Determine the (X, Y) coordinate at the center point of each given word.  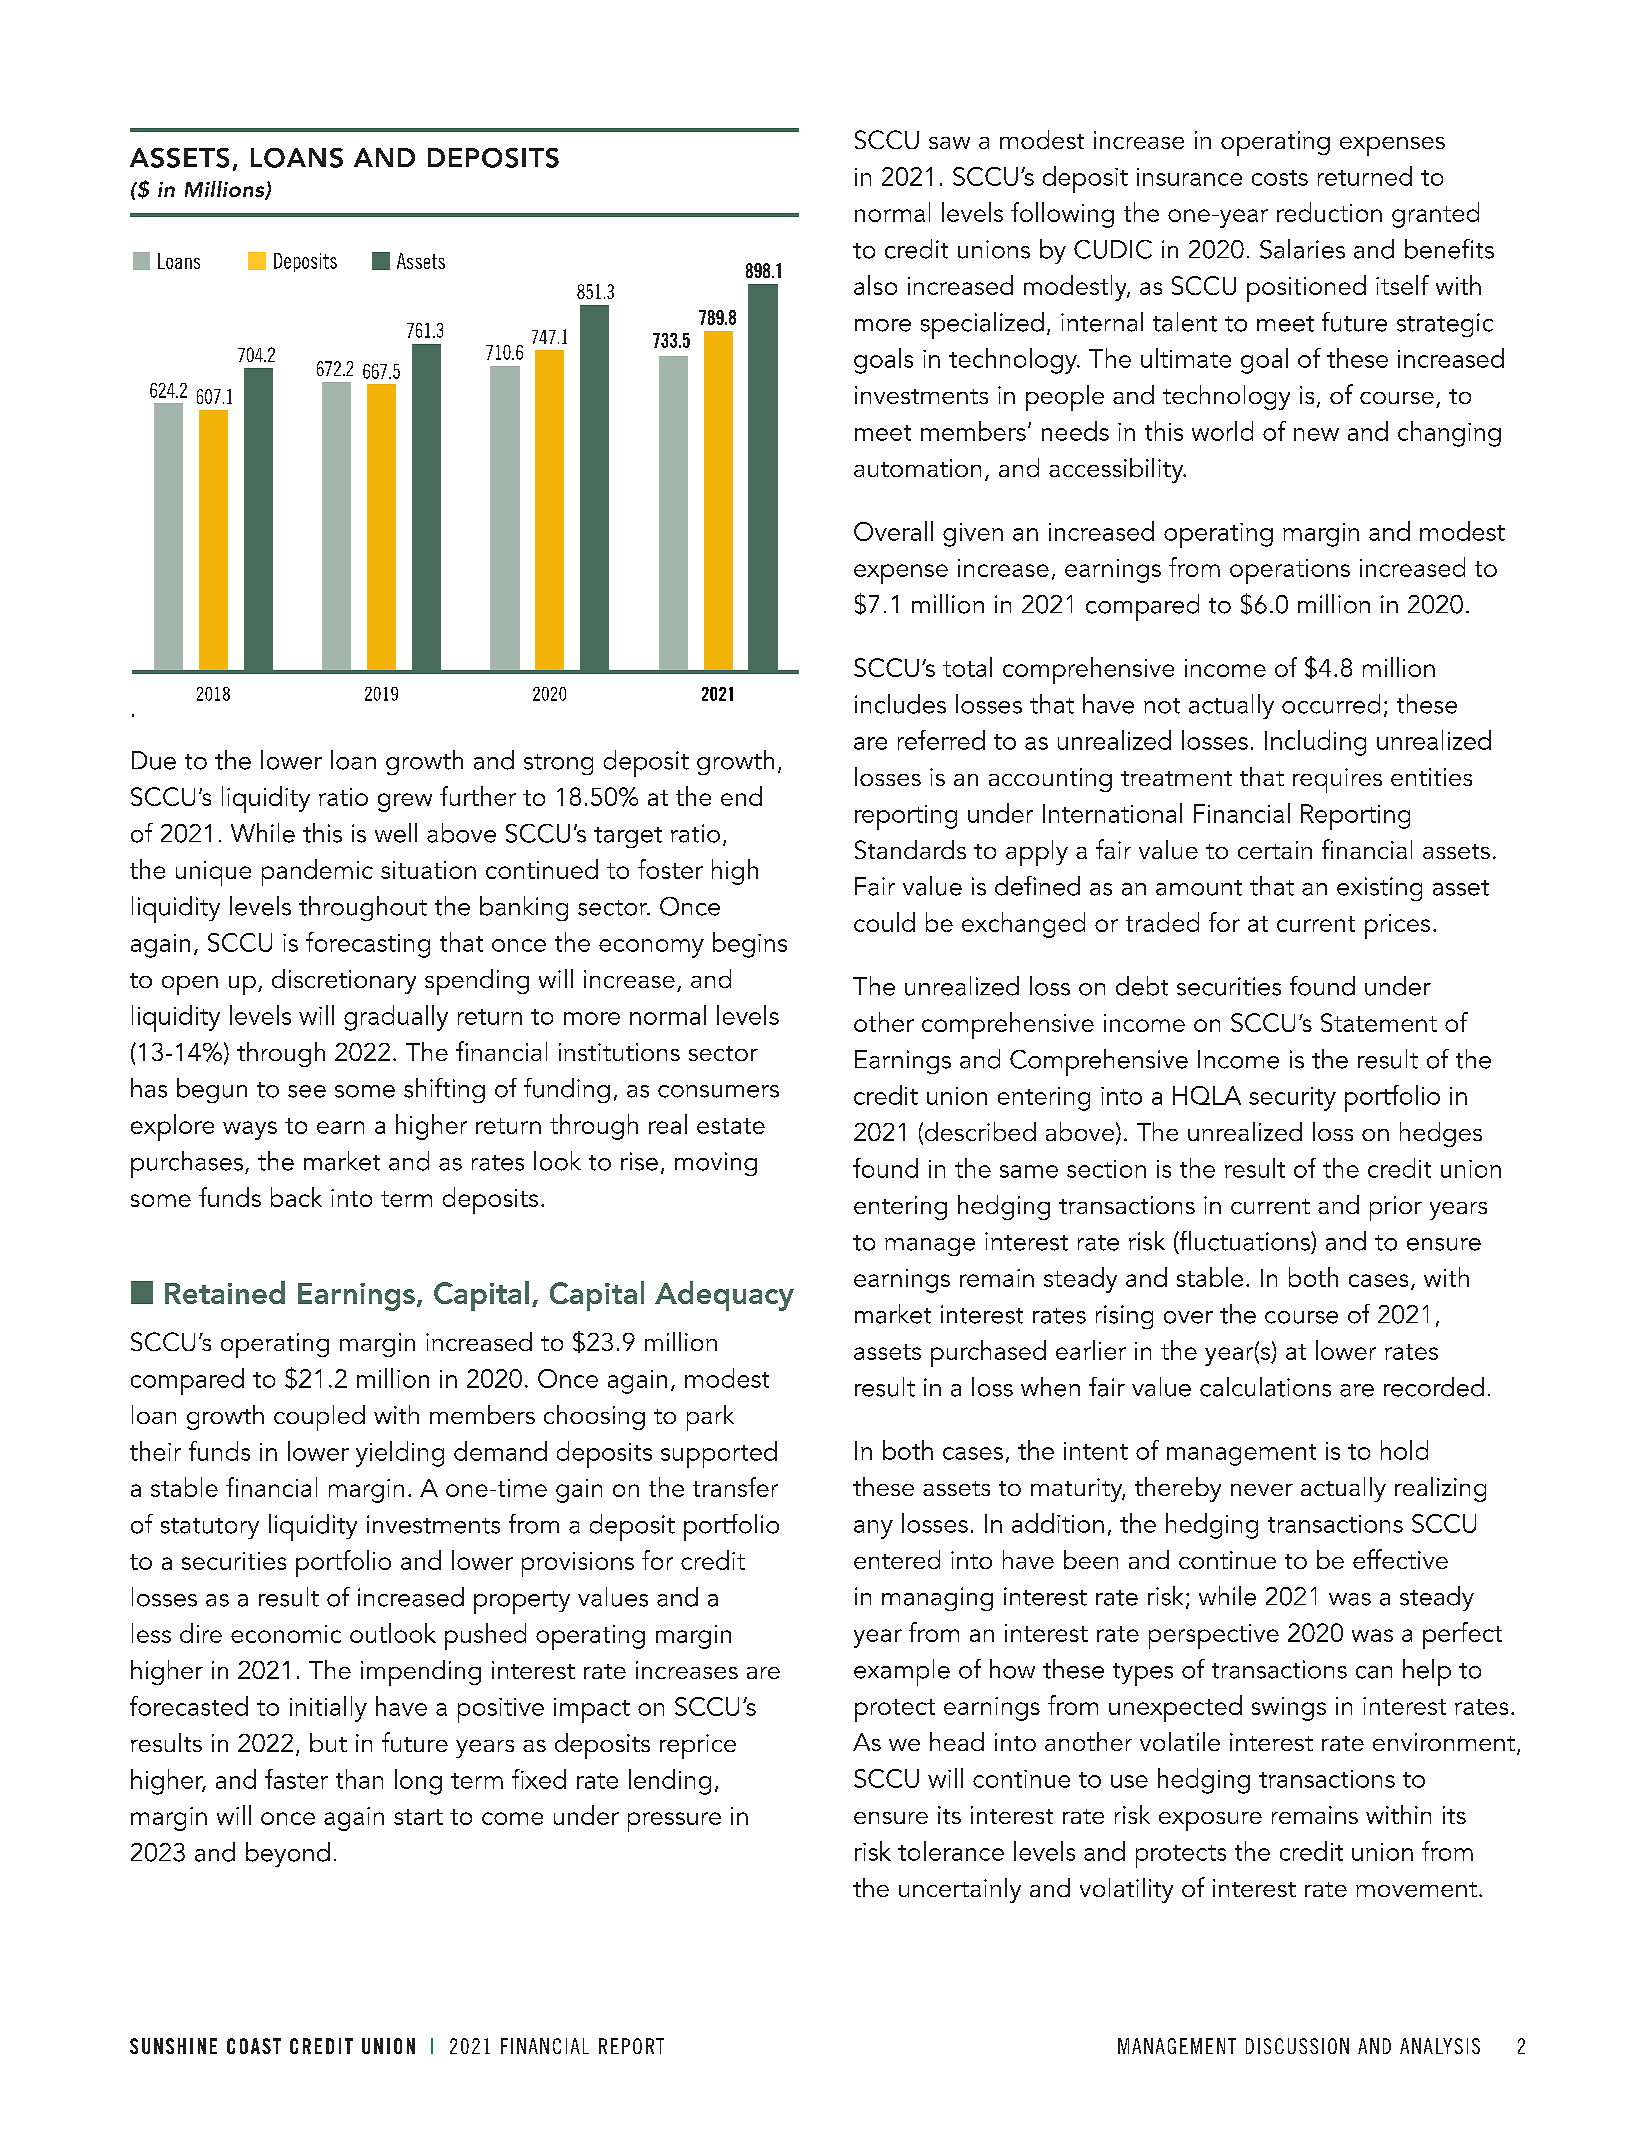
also (875, 285)
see (307, 1091)
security (1292, 1099)
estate (731, 1126)
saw (949, 143)
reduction (1329, 212)
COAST (254, 2046)
